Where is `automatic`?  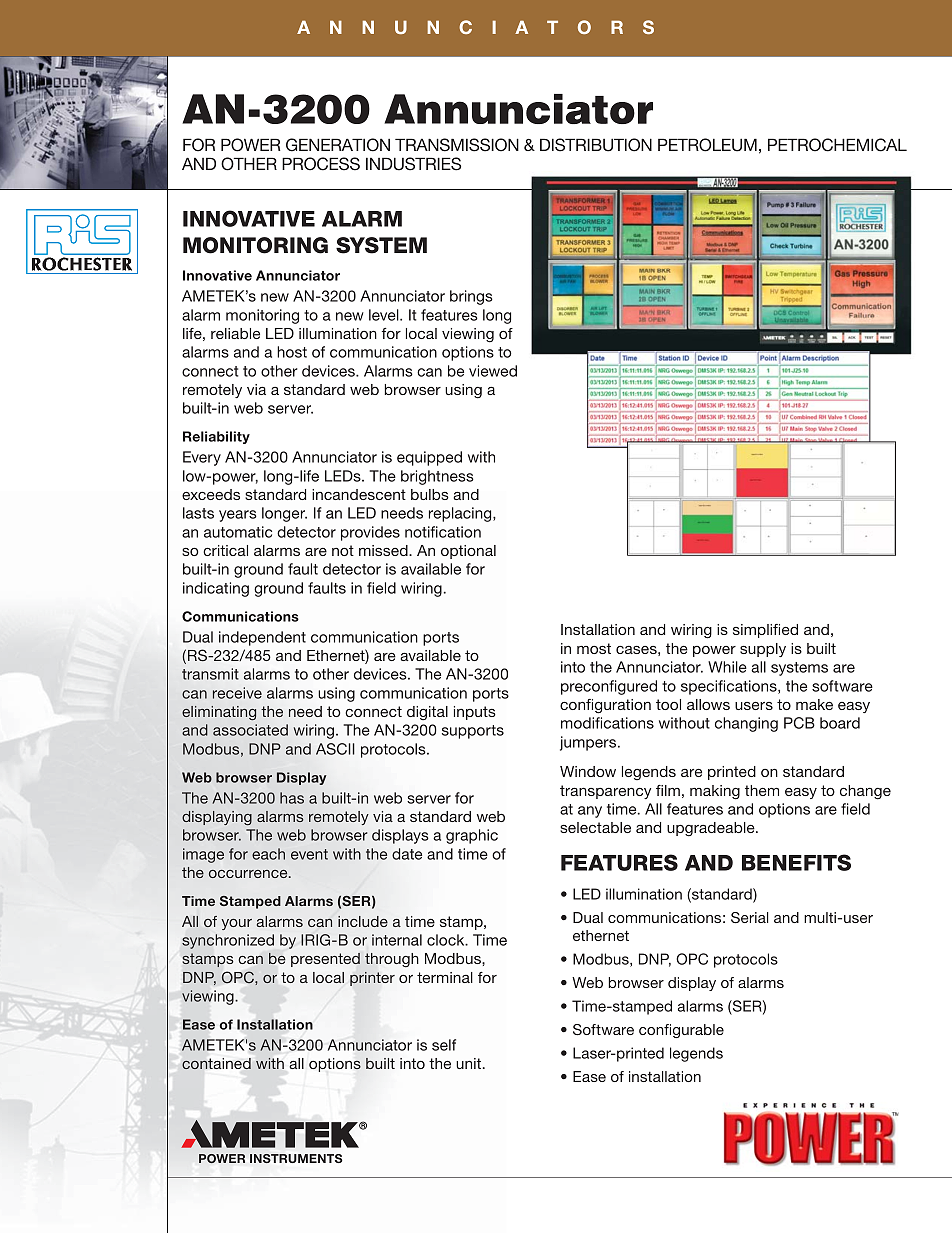 automatic is located at coordinates (238, 532).
